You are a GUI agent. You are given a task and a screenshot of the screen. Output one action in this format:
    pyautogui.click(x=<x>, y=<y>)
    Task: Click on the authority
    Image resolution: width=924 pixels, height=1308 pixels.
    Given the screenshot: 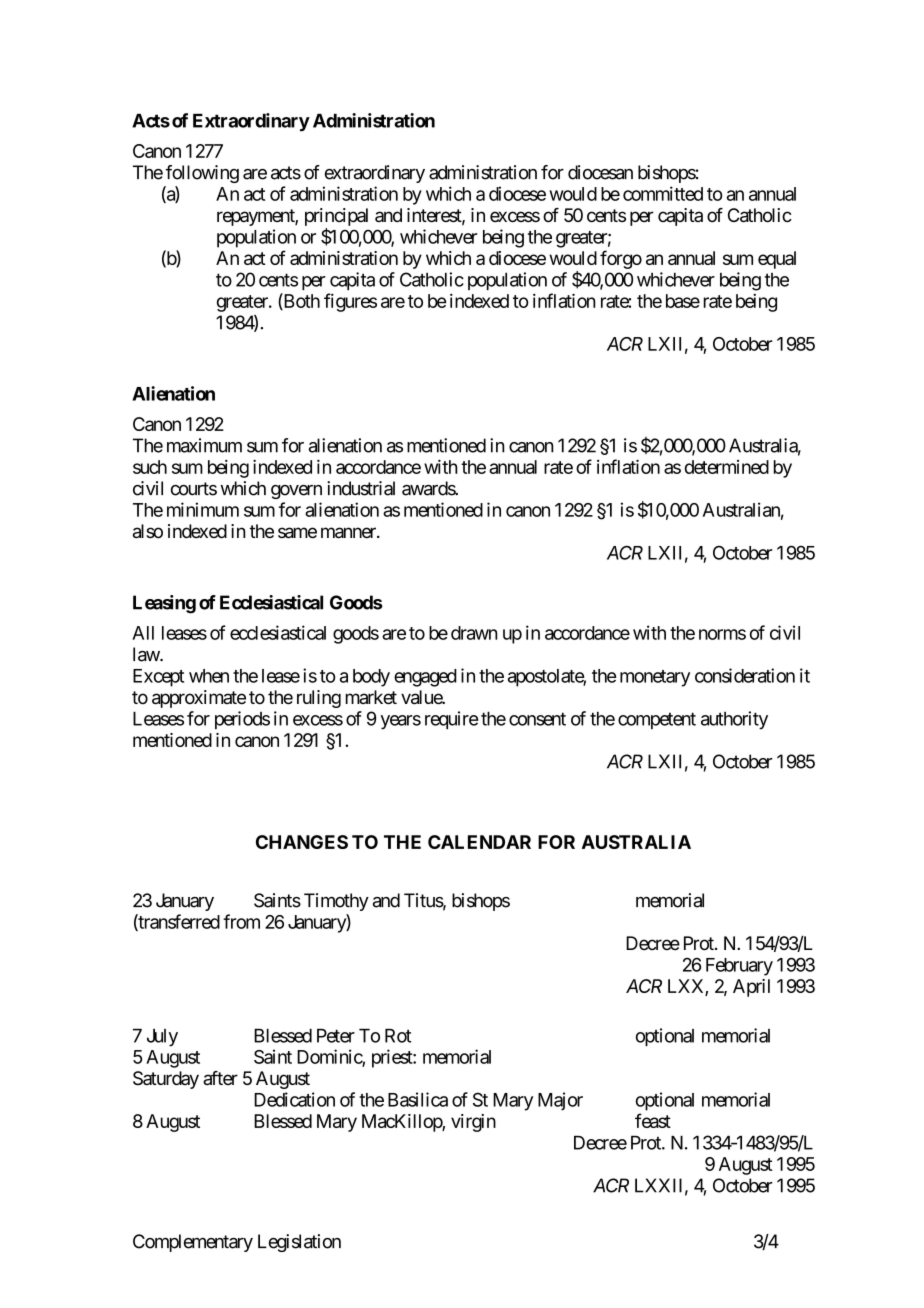 What is the action you would take?
    pyautogui.click(x=734, y=720)
